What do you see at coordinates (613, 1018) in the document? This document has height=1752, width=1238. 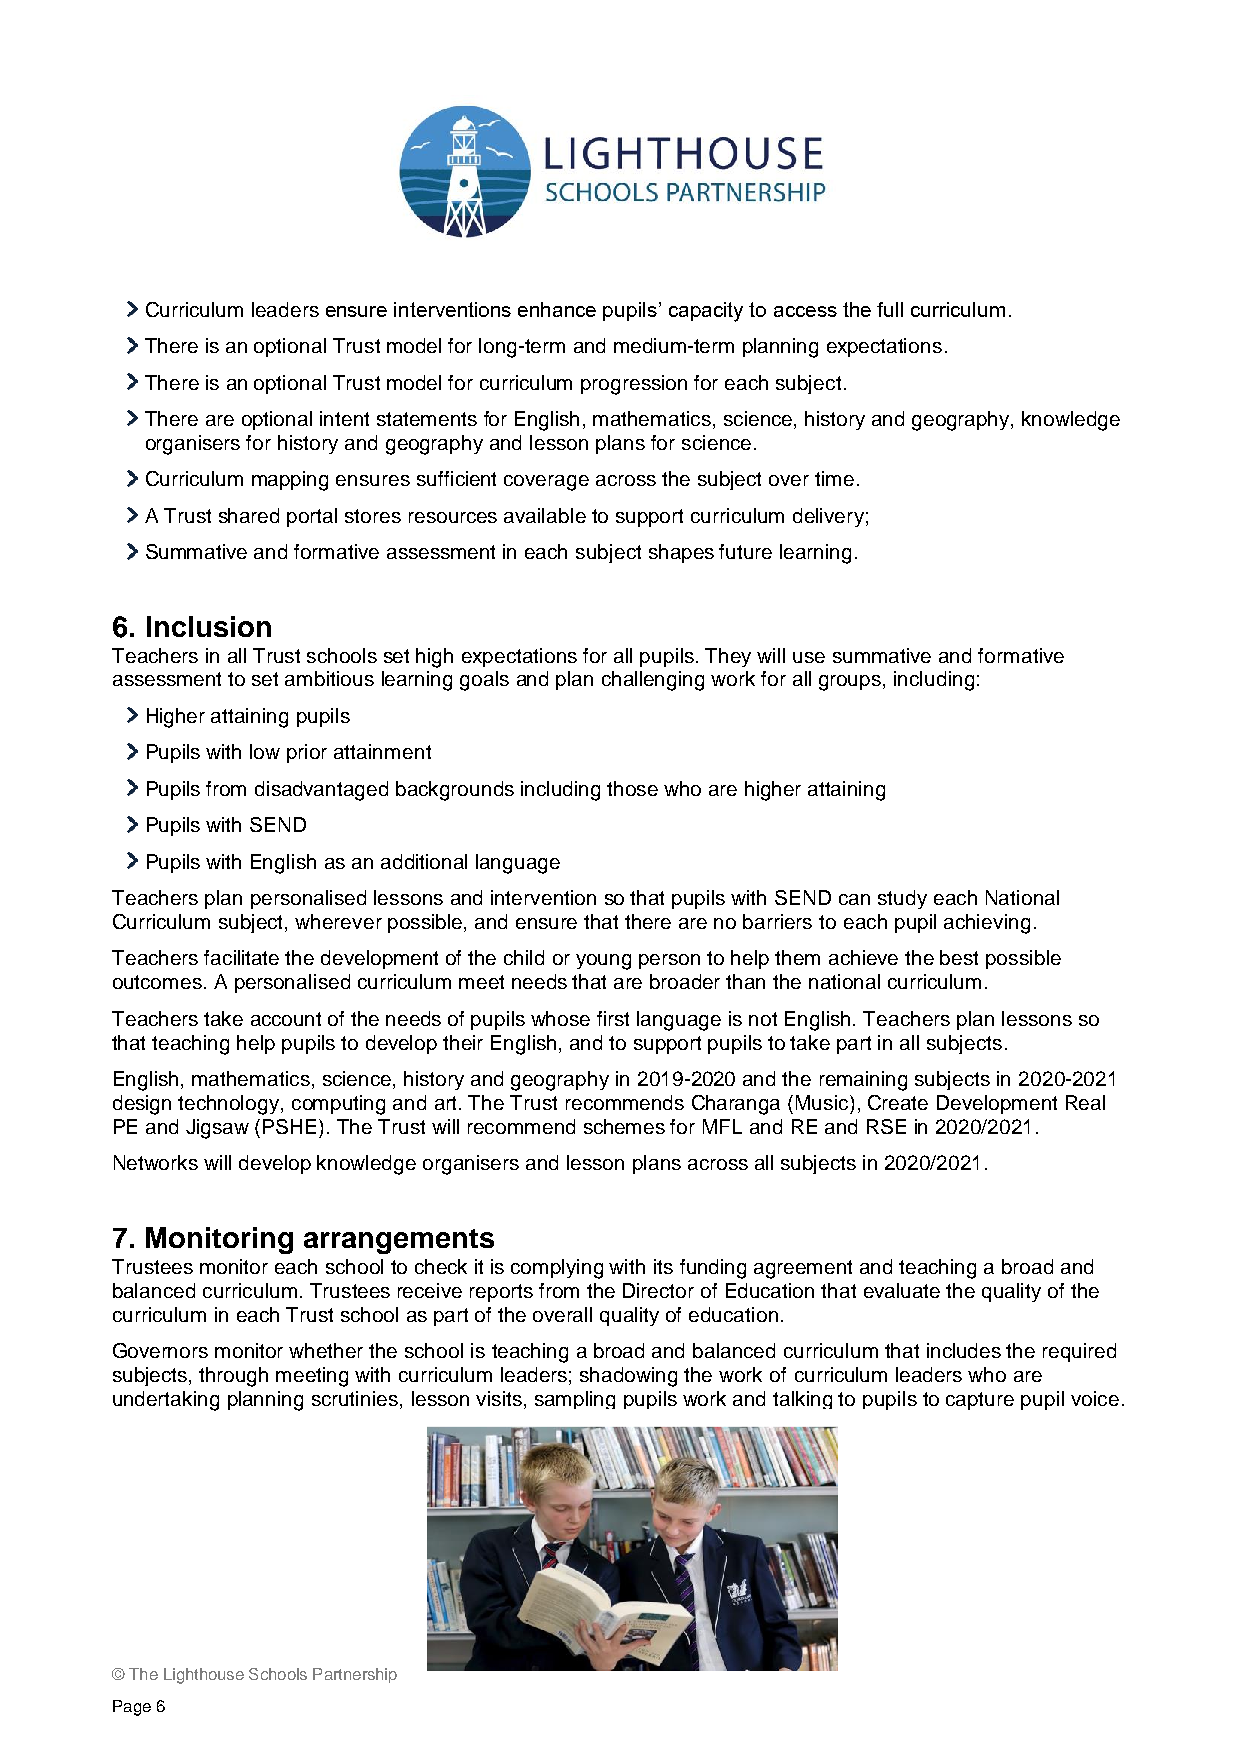 I see `first` at bounding box center [613, 1018].
